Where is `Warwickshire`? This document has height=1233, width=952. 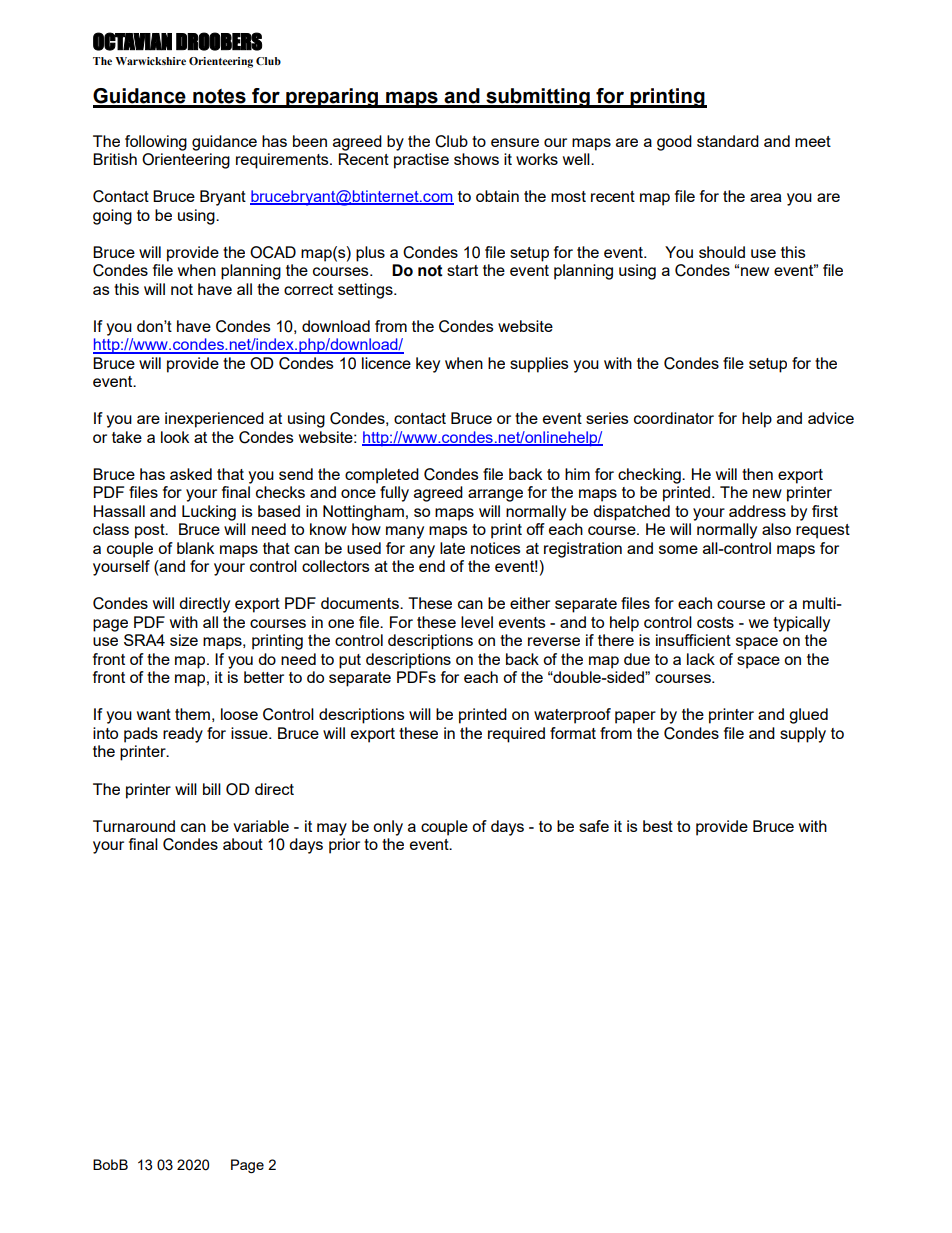 Warwickshire is located at coordinates (150, 61).
